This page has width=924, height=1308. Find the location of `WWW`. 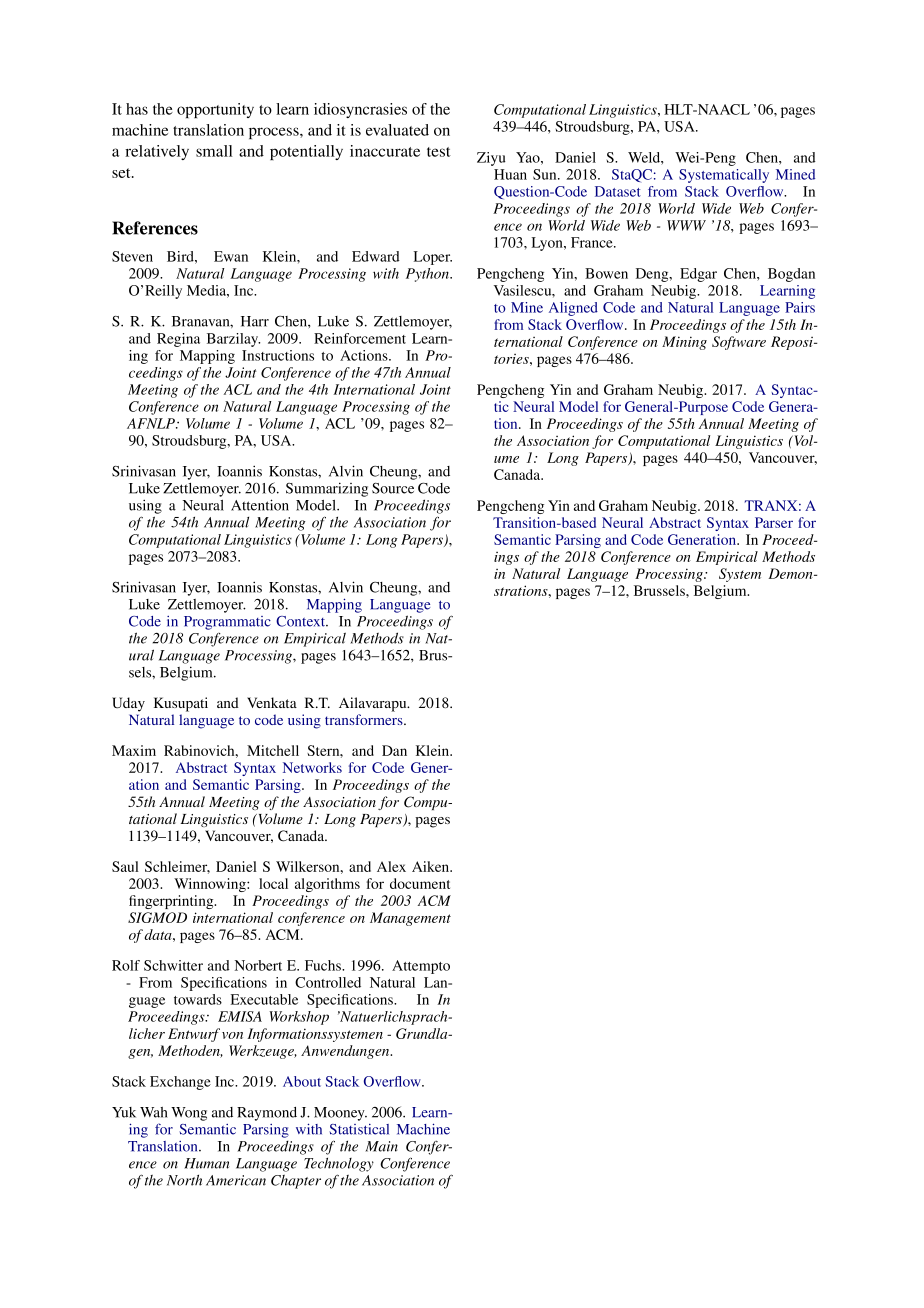

WWW is located at coordinates (686, 225).
